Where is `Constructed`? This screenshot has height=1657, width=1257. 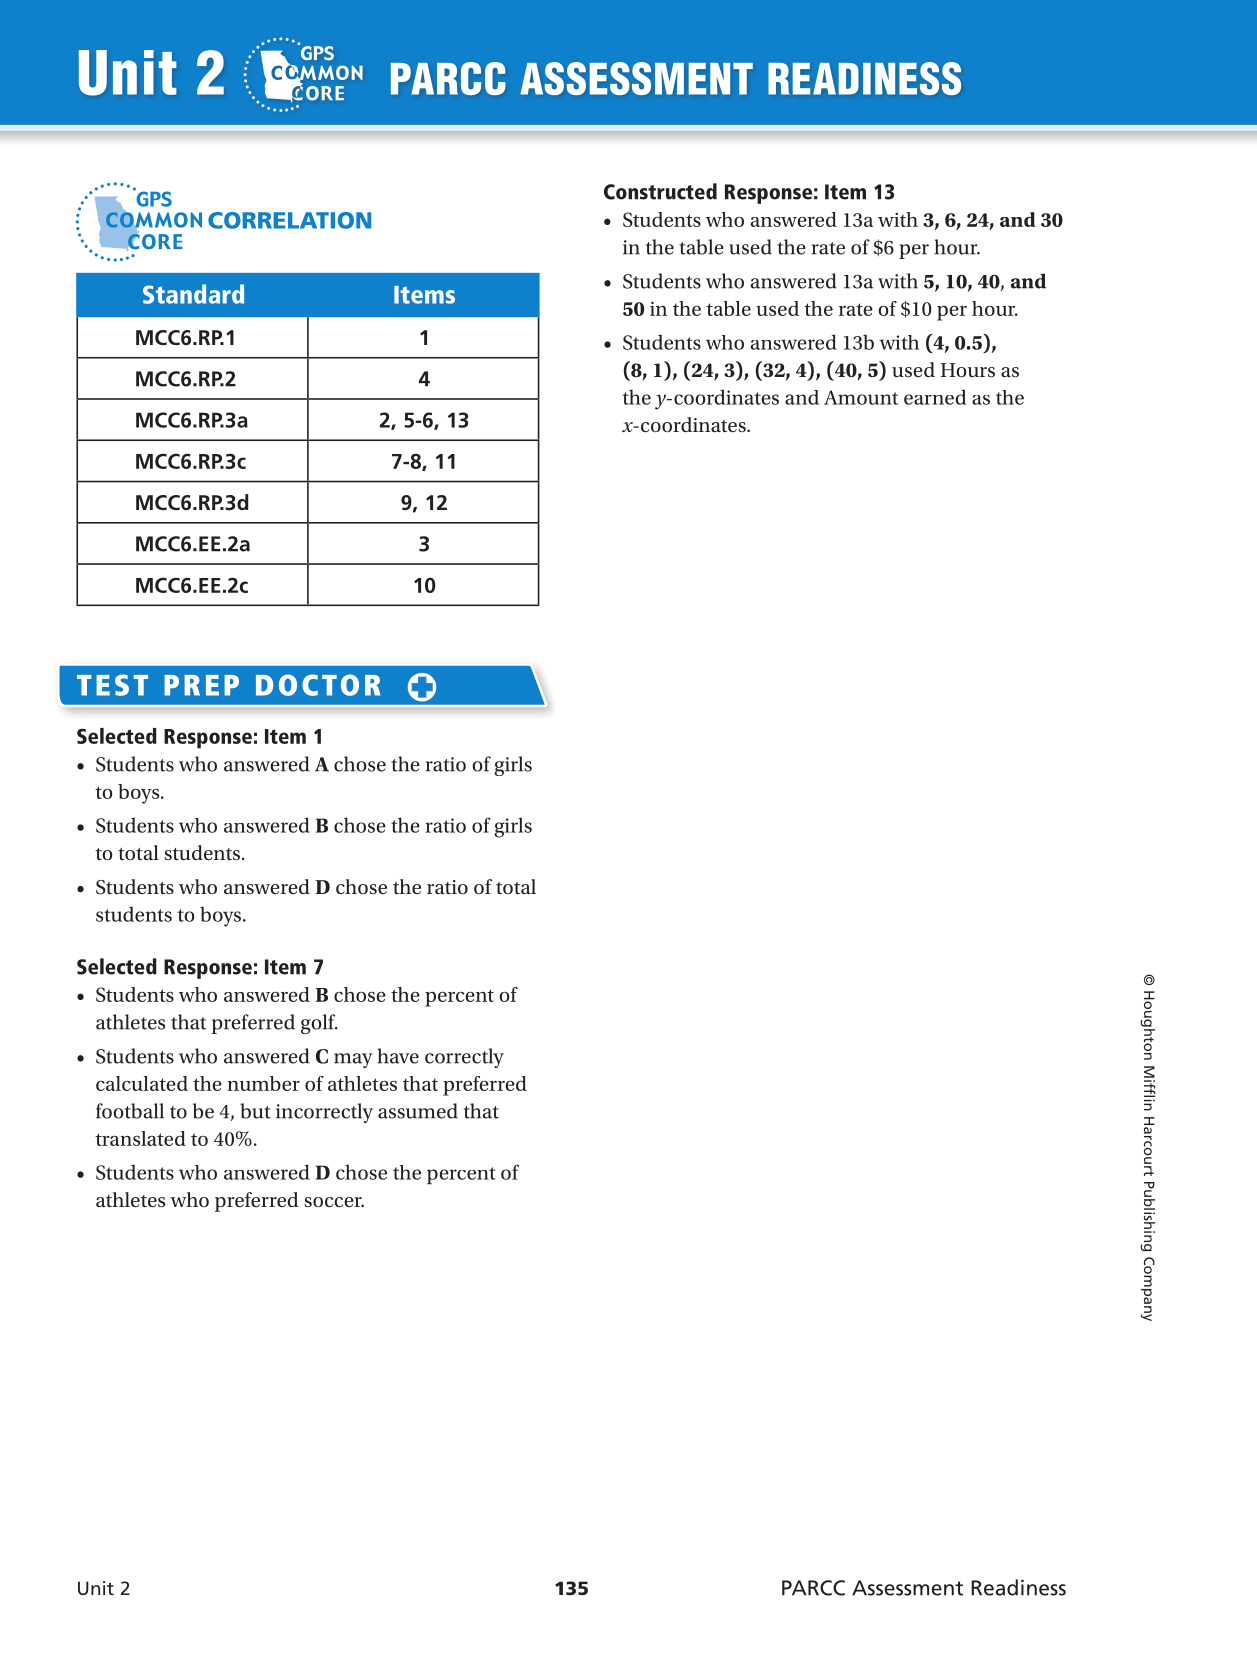 Constructed is located at coordinates (660, 191).
